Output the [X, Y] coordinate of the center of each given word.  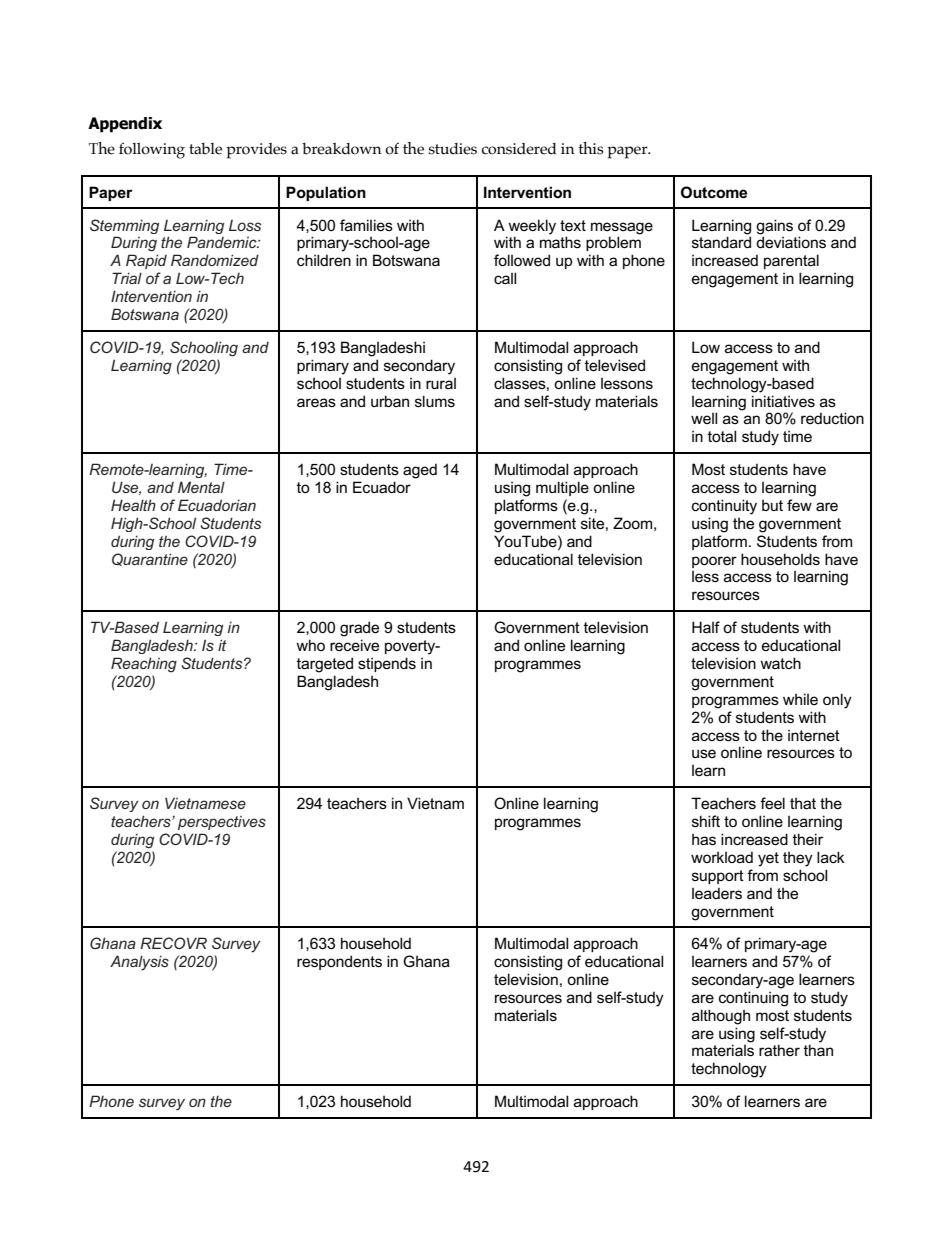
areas [316, 402]
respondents [339, 962]
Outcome [714, 192]
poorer [714, 562]
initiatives [783, 401]
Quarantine [150, 559]
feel [772, 803]
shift [706, 821]
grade [359, 629]
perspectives [222, 823]
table [205, 149]
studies [453, 149]
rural [441, 383]
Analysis [139, 963]
